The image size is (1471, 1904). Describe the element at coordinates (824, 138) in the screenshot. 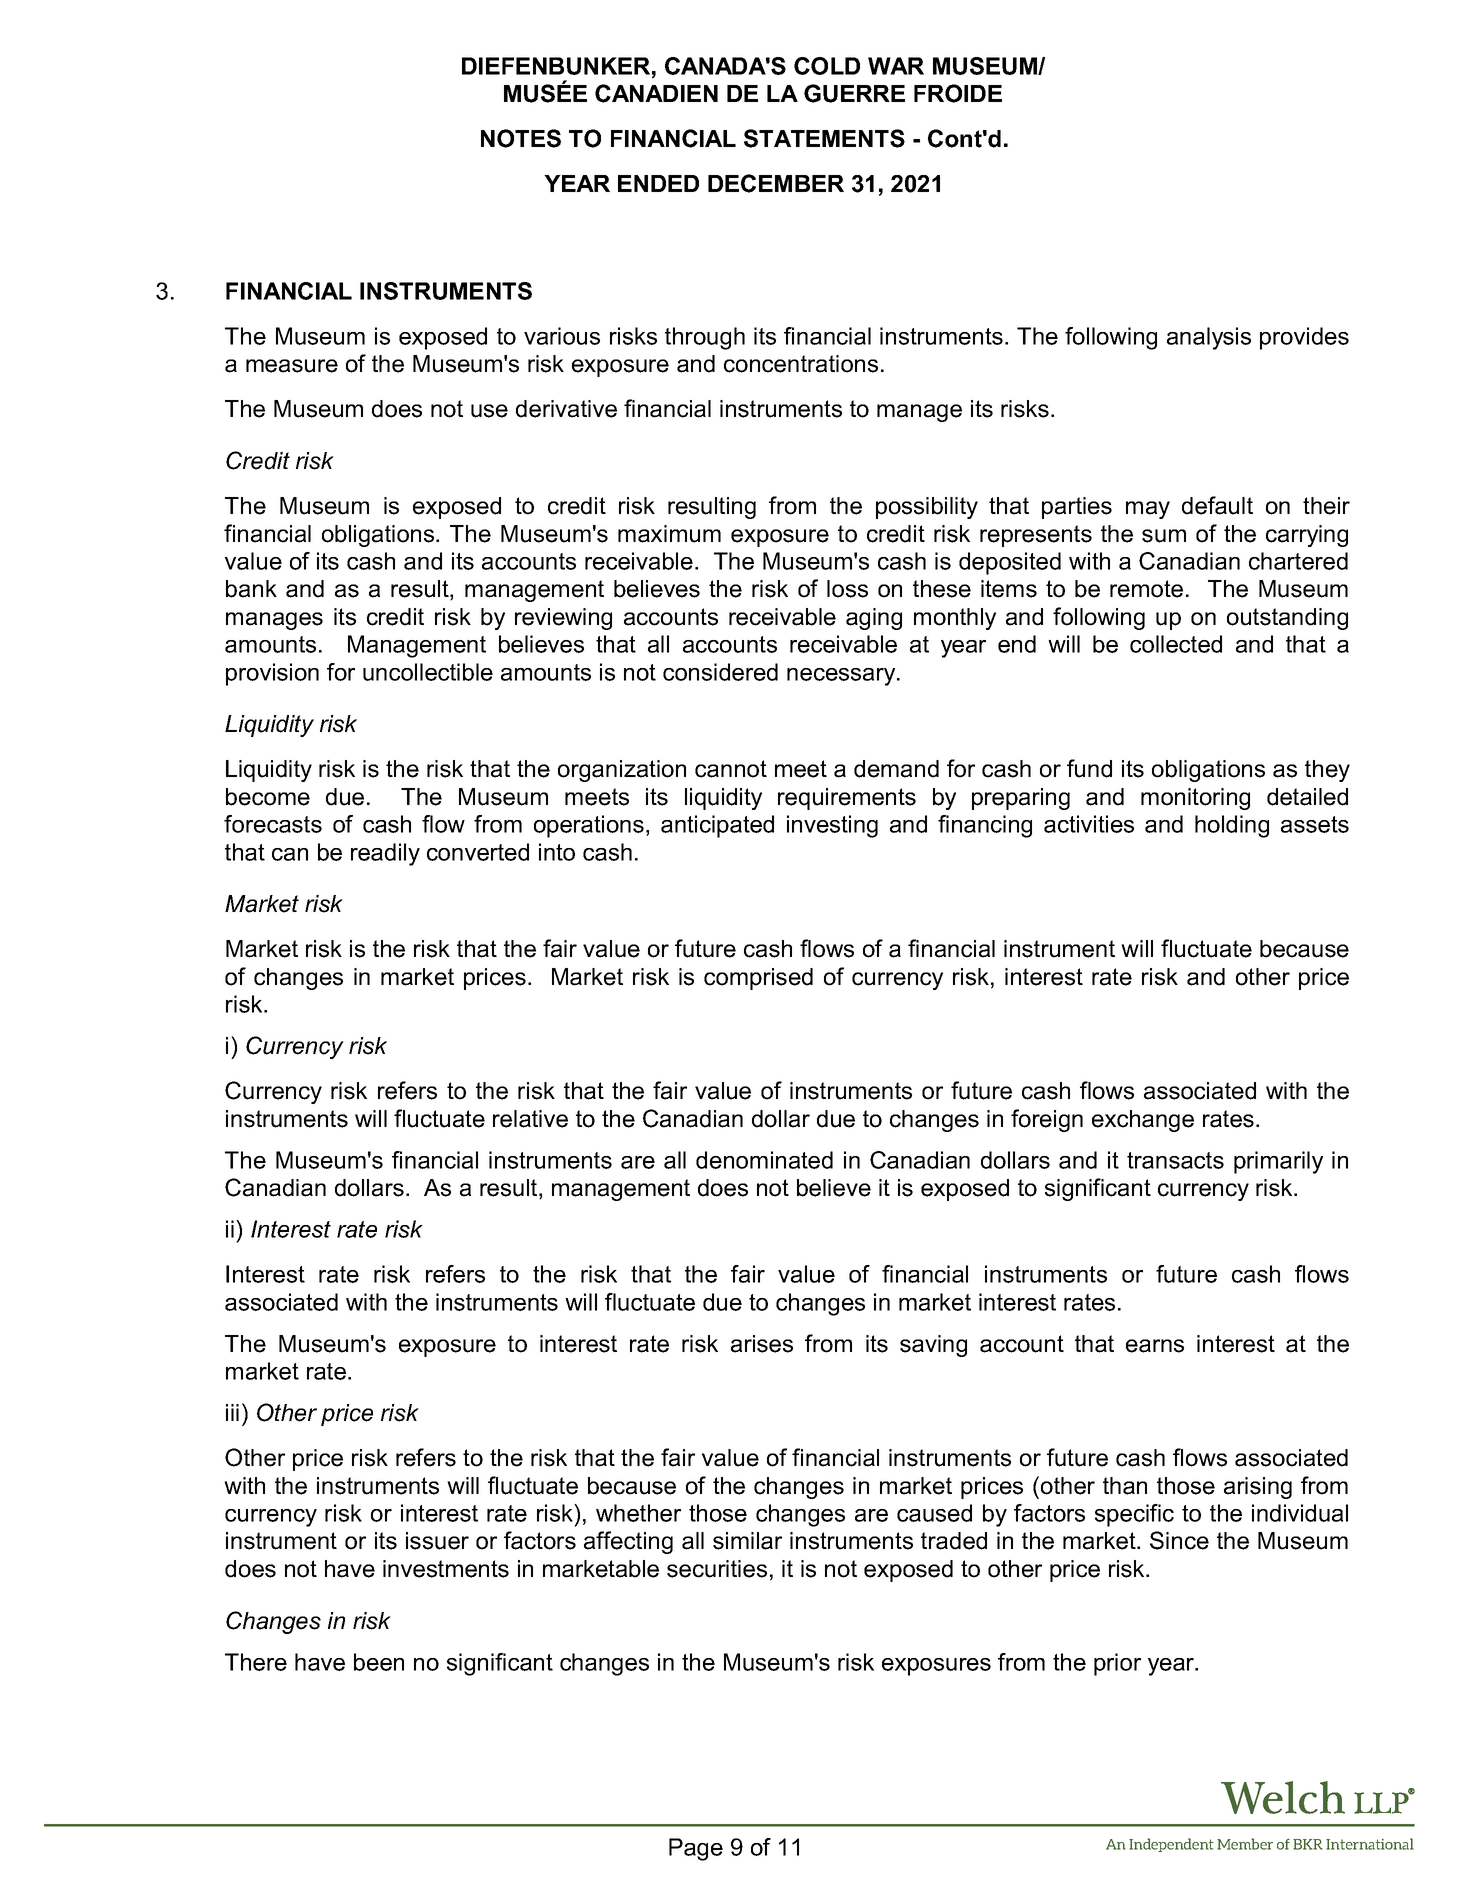

I see `STATEMENTS` at that location.
